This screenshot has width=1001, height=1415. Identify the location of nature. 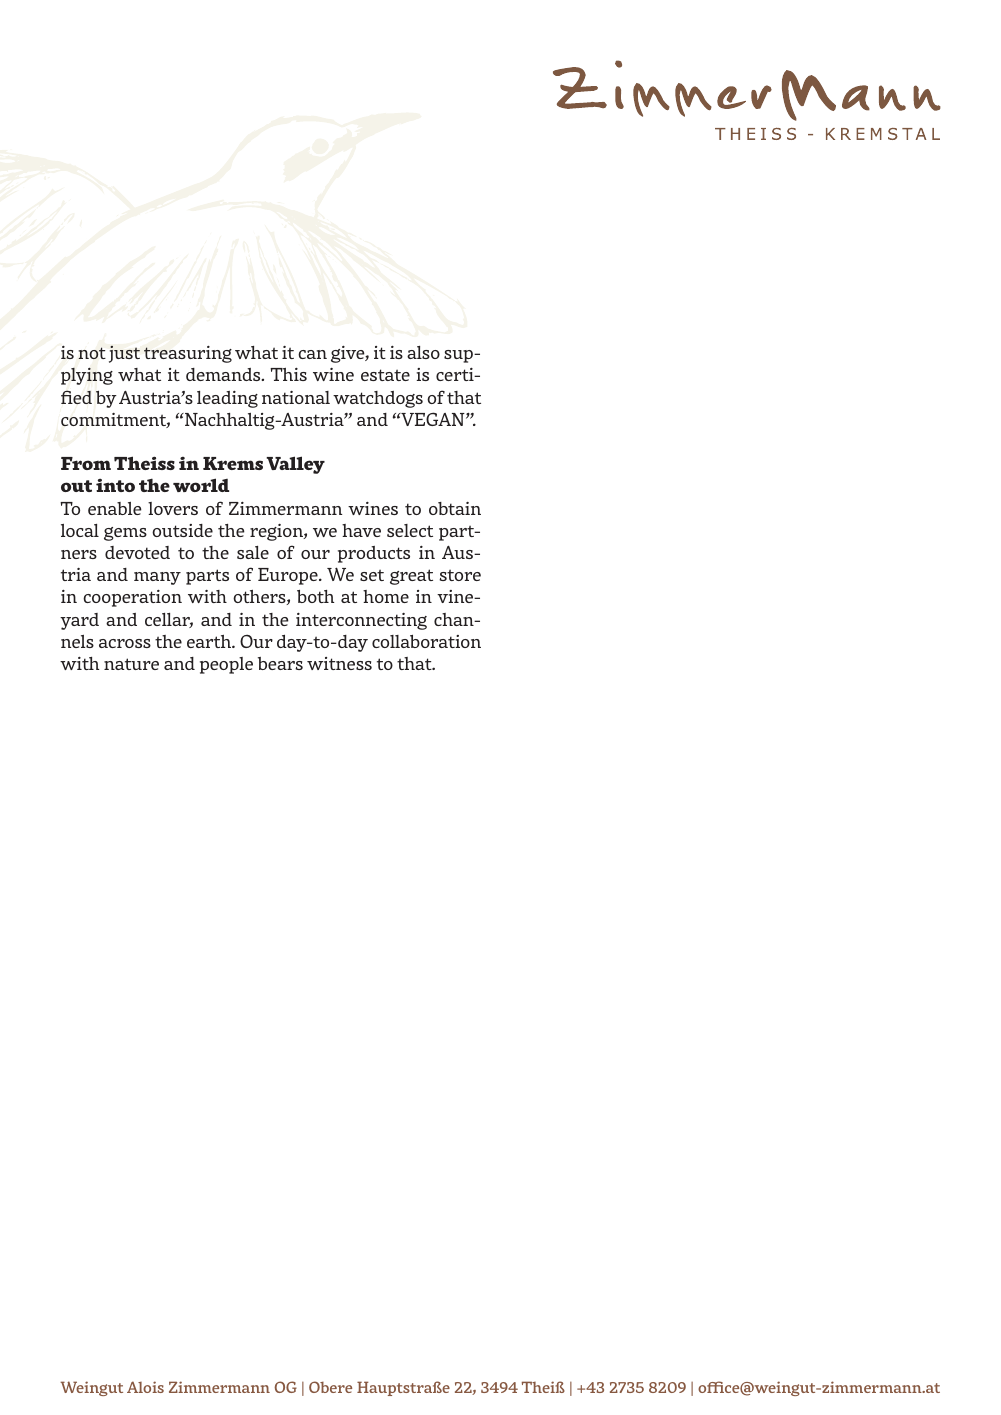
(131, 664).
